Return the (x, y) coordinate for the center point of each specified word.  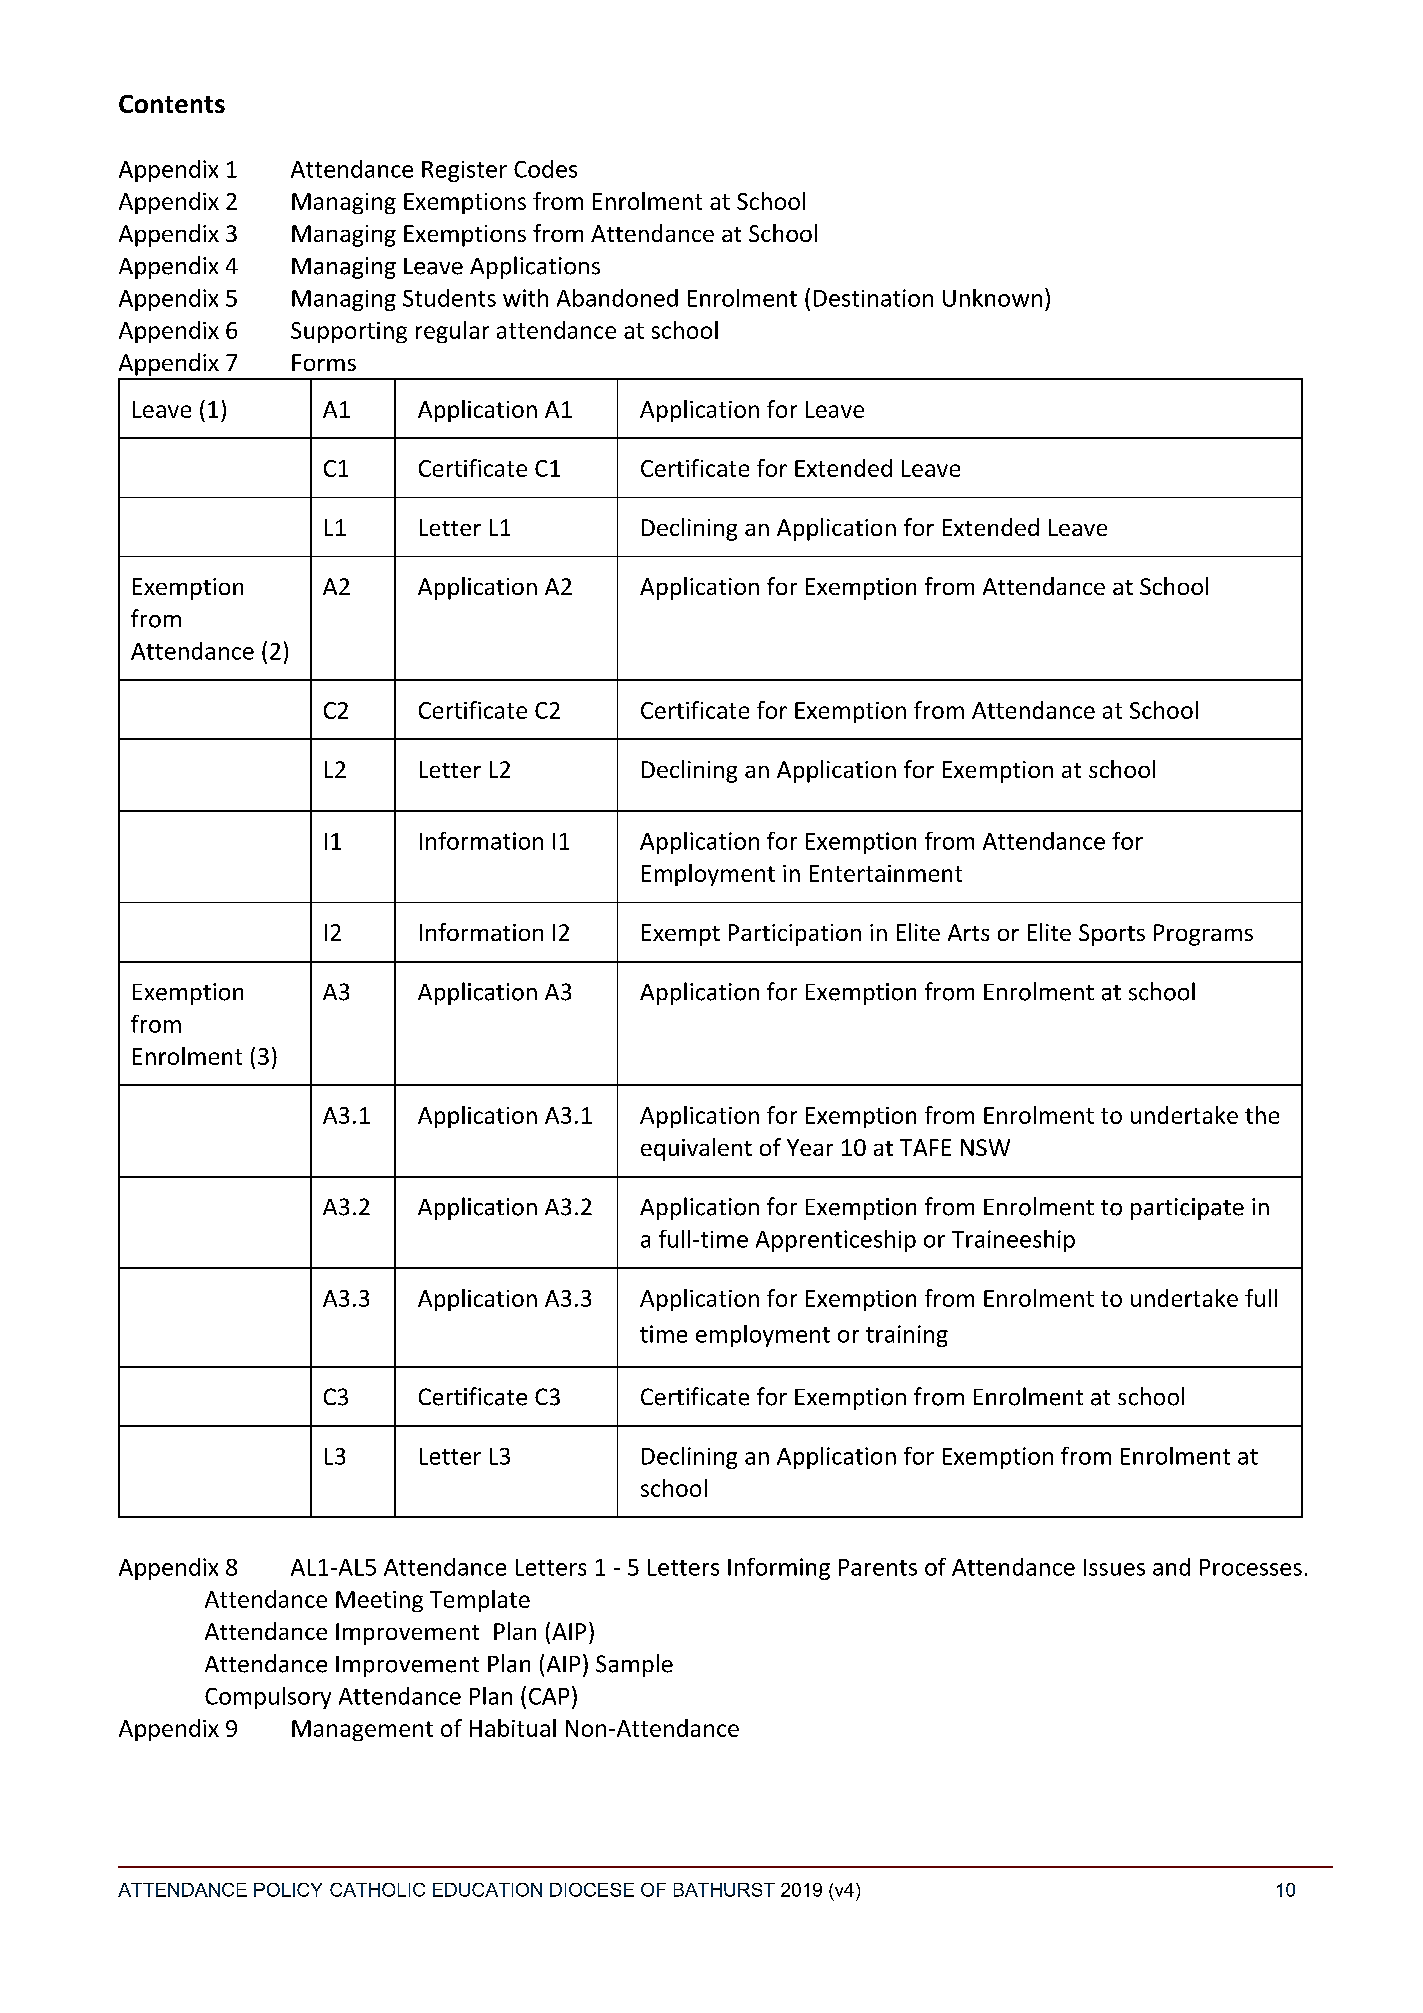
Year (810, 1147)
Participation (795, 935)
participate (1187, 1209)
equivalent (696, 1149)
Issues (1114, 1567)
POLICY (288, 1890)
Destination (873, 298)
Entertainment (886, 873)
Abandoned (617, 298)
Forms (324, 362)
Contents (172, 104)
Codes (545, 169)
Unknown (992, 298)
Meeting (379, 1601)
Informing (779, 1569)
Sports (1112, 935)
